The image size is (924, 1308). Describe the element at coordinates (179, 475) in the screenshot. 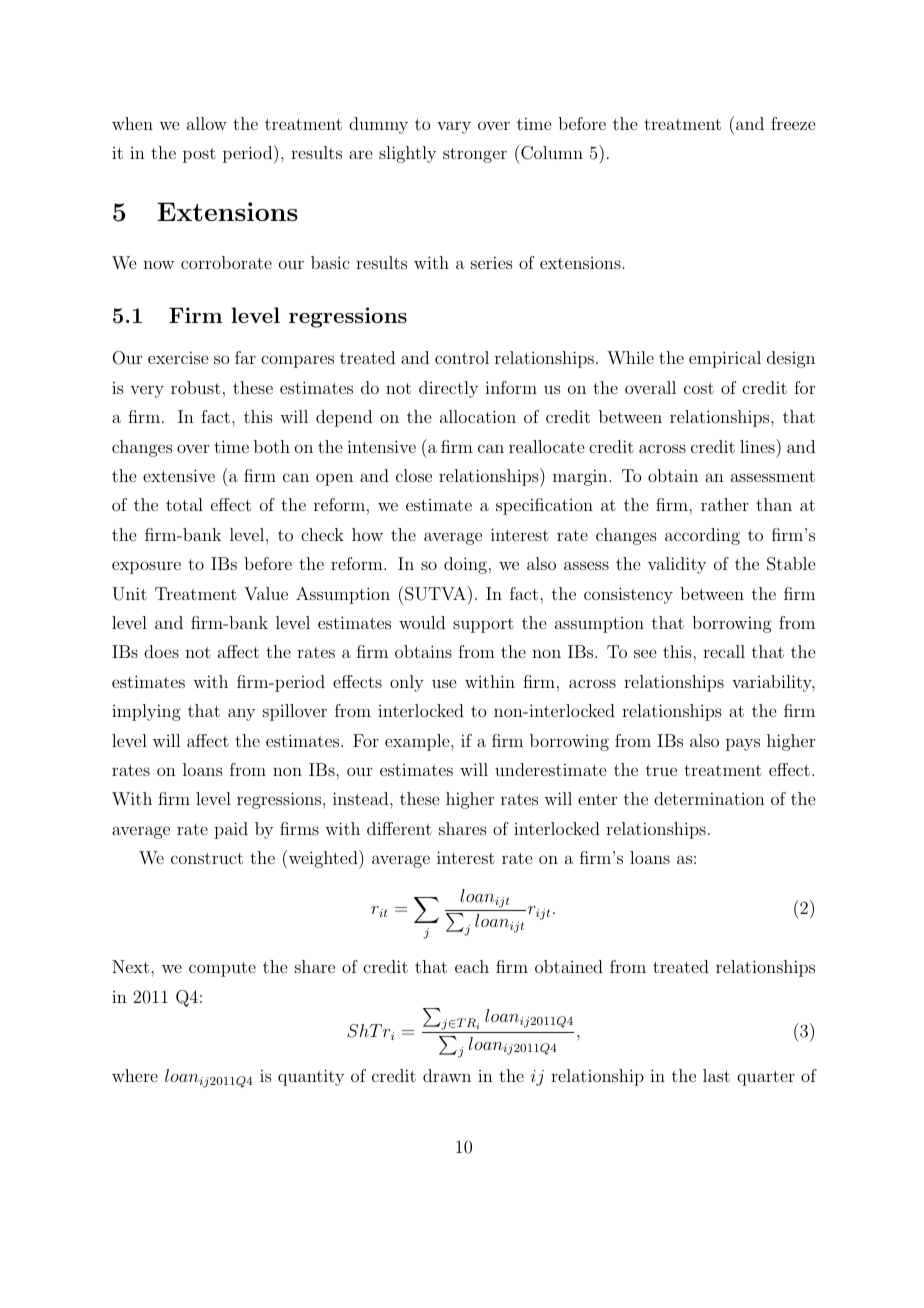

I see `extensive` at that location.
